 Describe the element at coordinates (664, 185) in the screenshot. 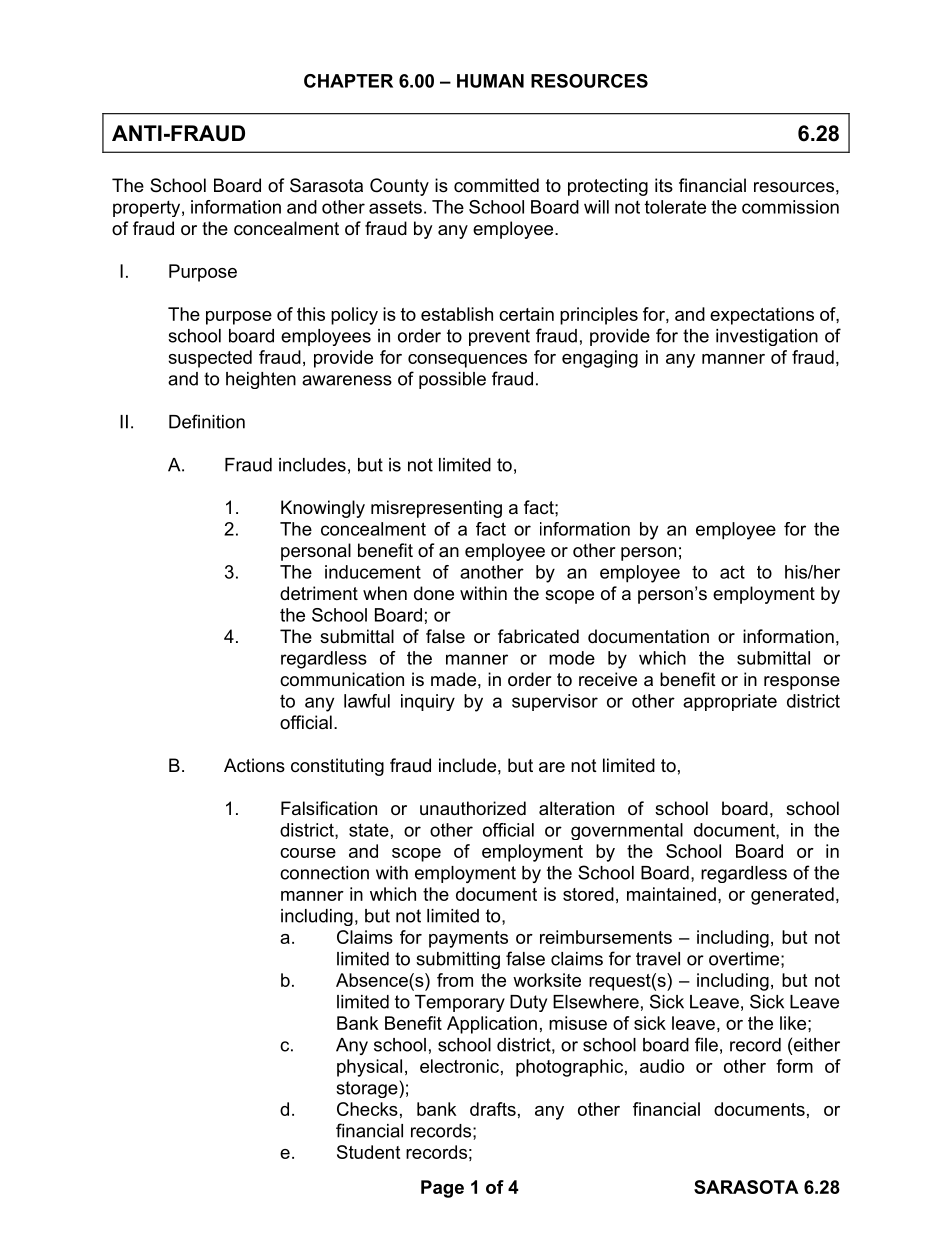

I see `its` at that location.
